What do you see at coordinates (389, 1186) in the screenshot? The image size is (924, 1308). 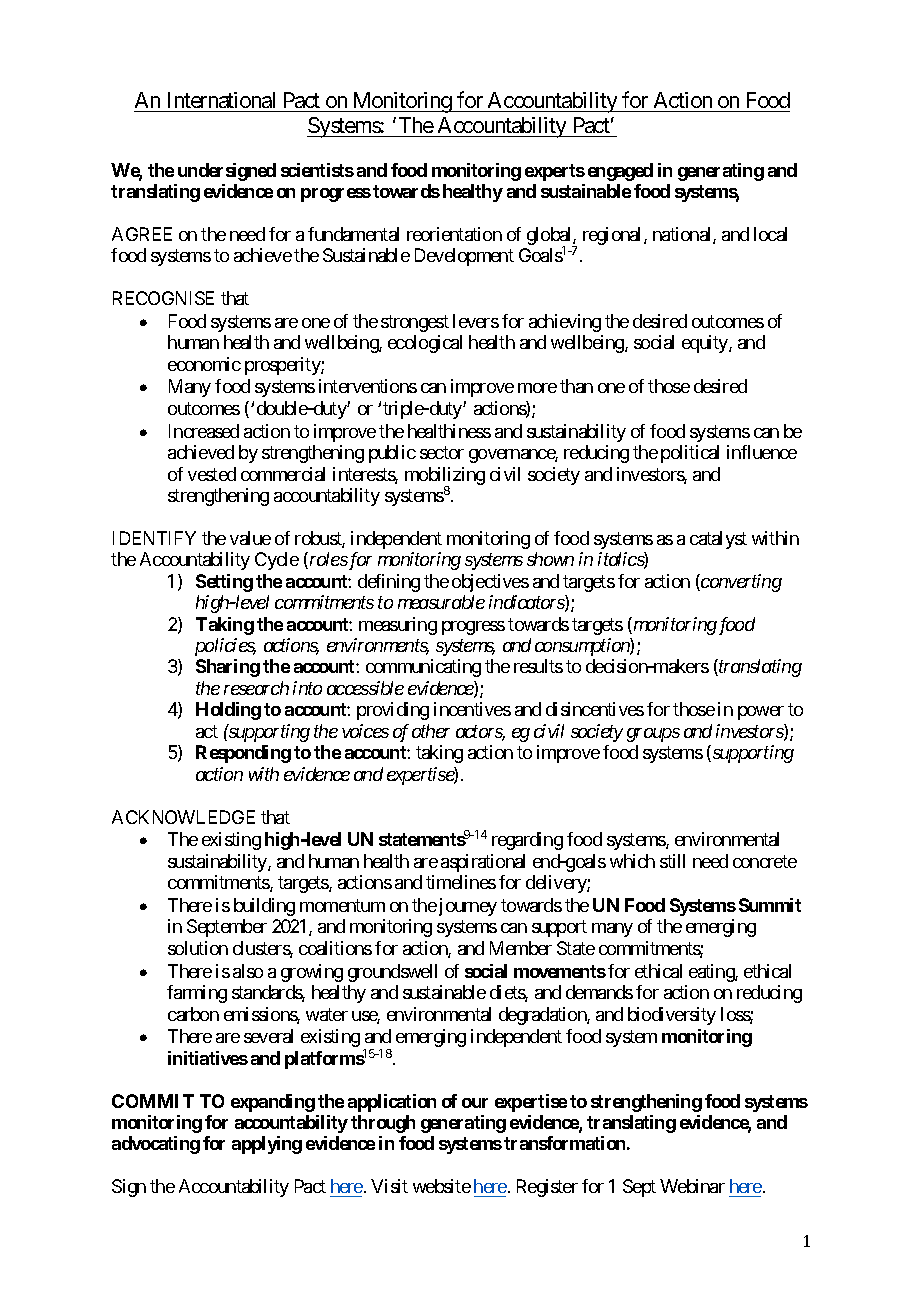 I see `Visit` at bounding box center [389, 1186].
